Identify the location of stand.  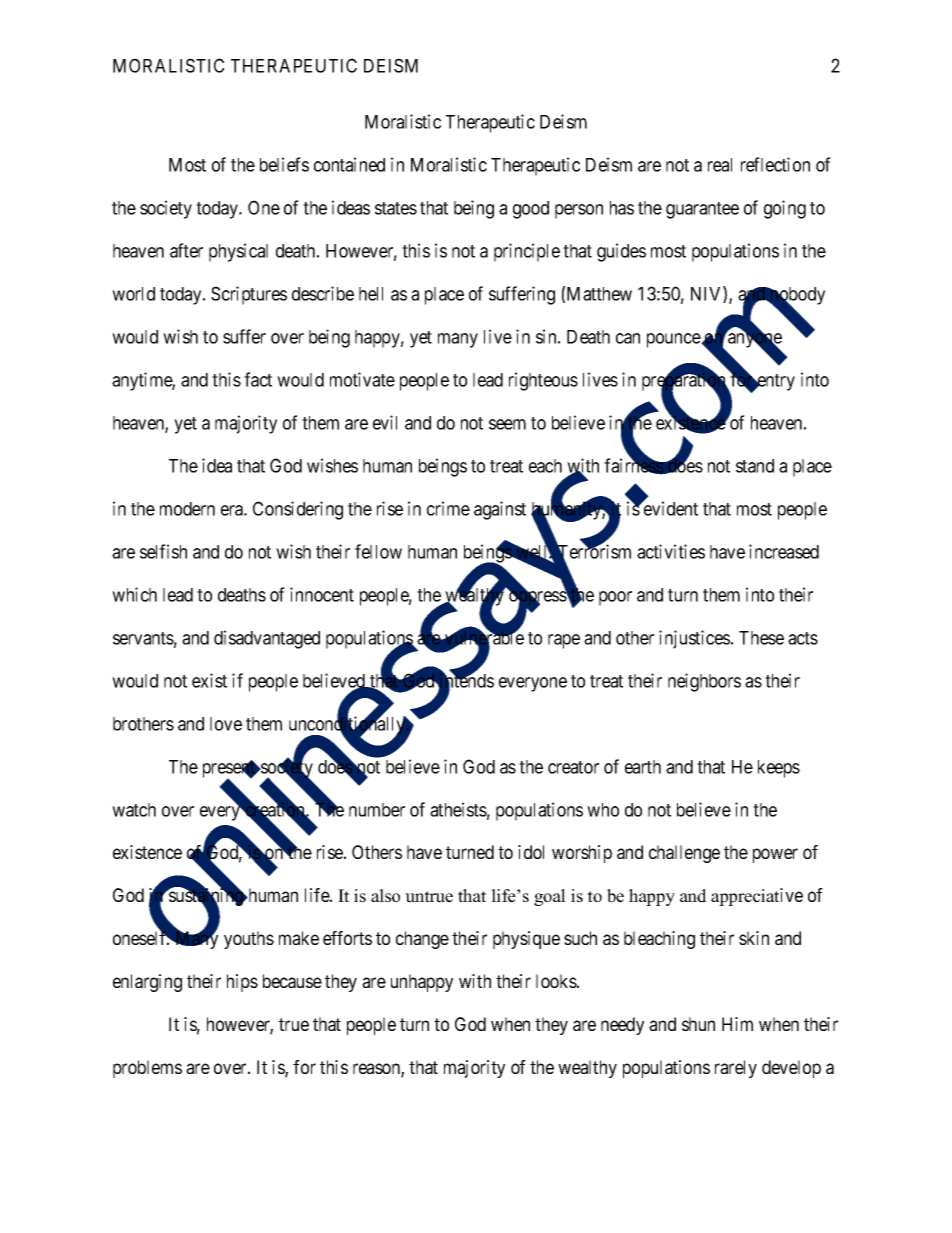
(755, 466).
